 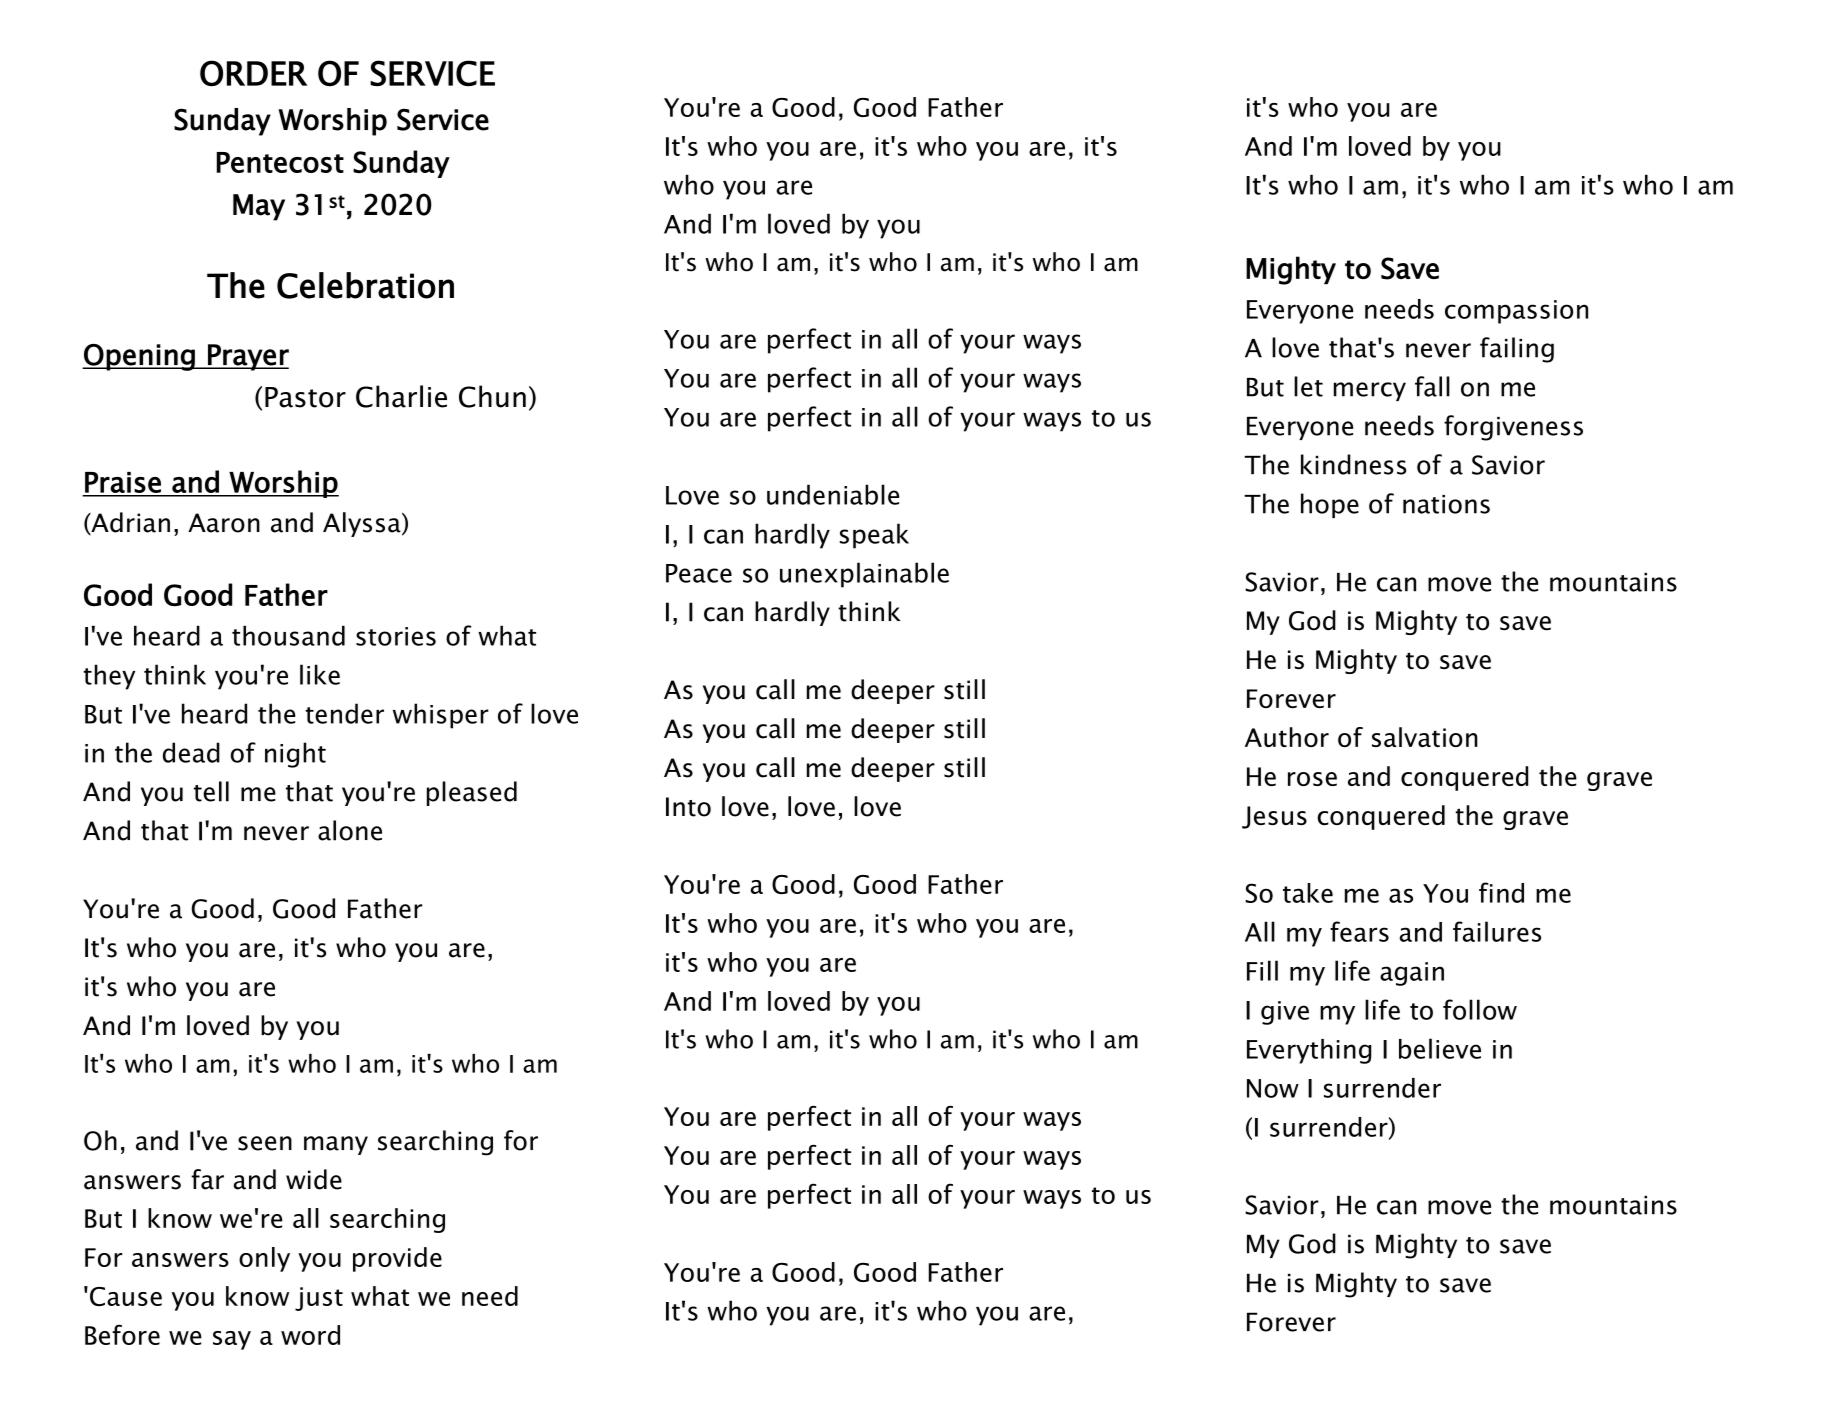 What do you see at coordinates (350, 830) in the screenshot?
I see `alone` at bounding box center [350, 830].
